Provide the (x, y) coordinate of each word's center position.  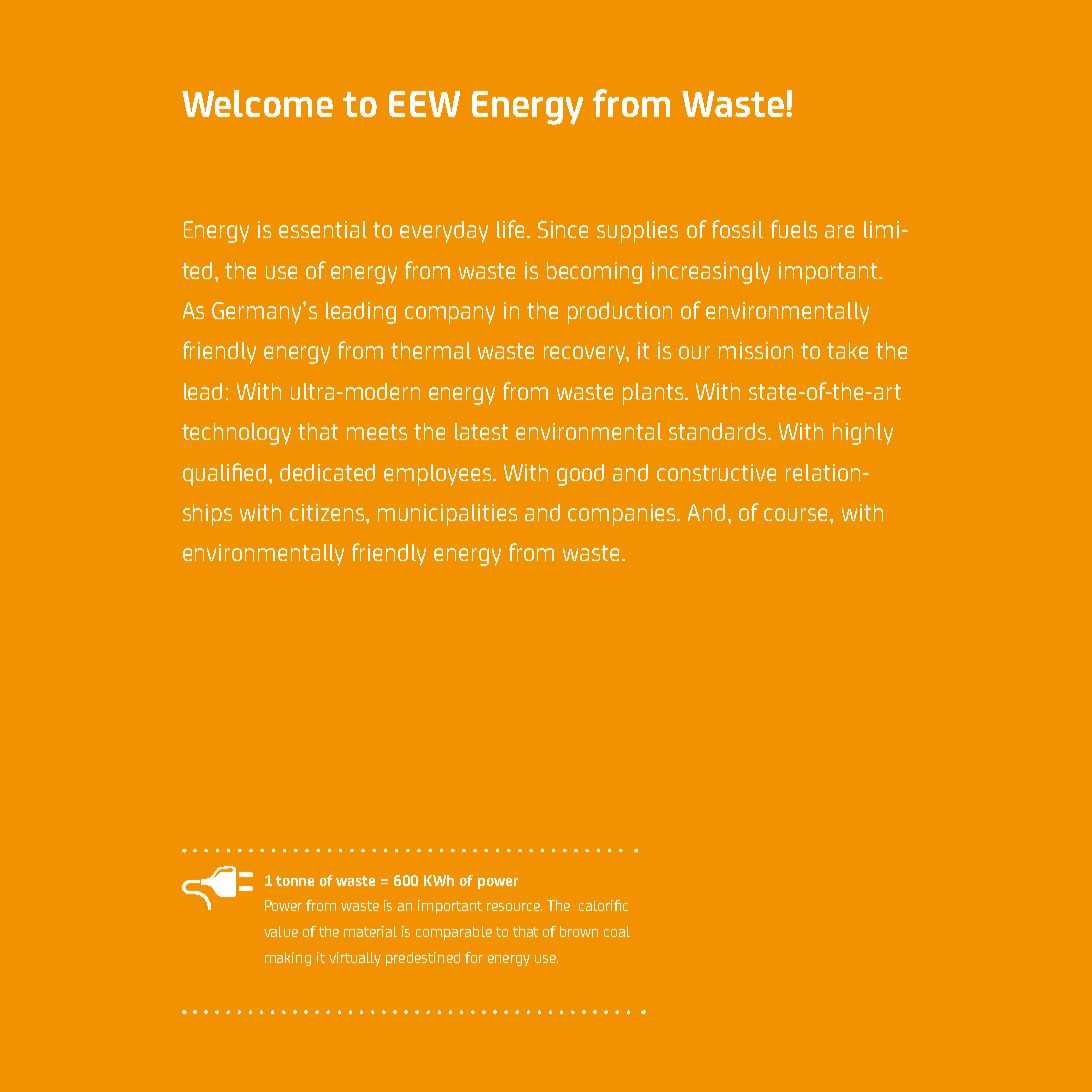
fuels (794, 229)
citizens (328, 512)
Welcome (257, 103)
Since (563, 229)
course (797, 514)
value (281, 931)
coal (617, 931)
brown (579, 931)
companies (623, 515)
